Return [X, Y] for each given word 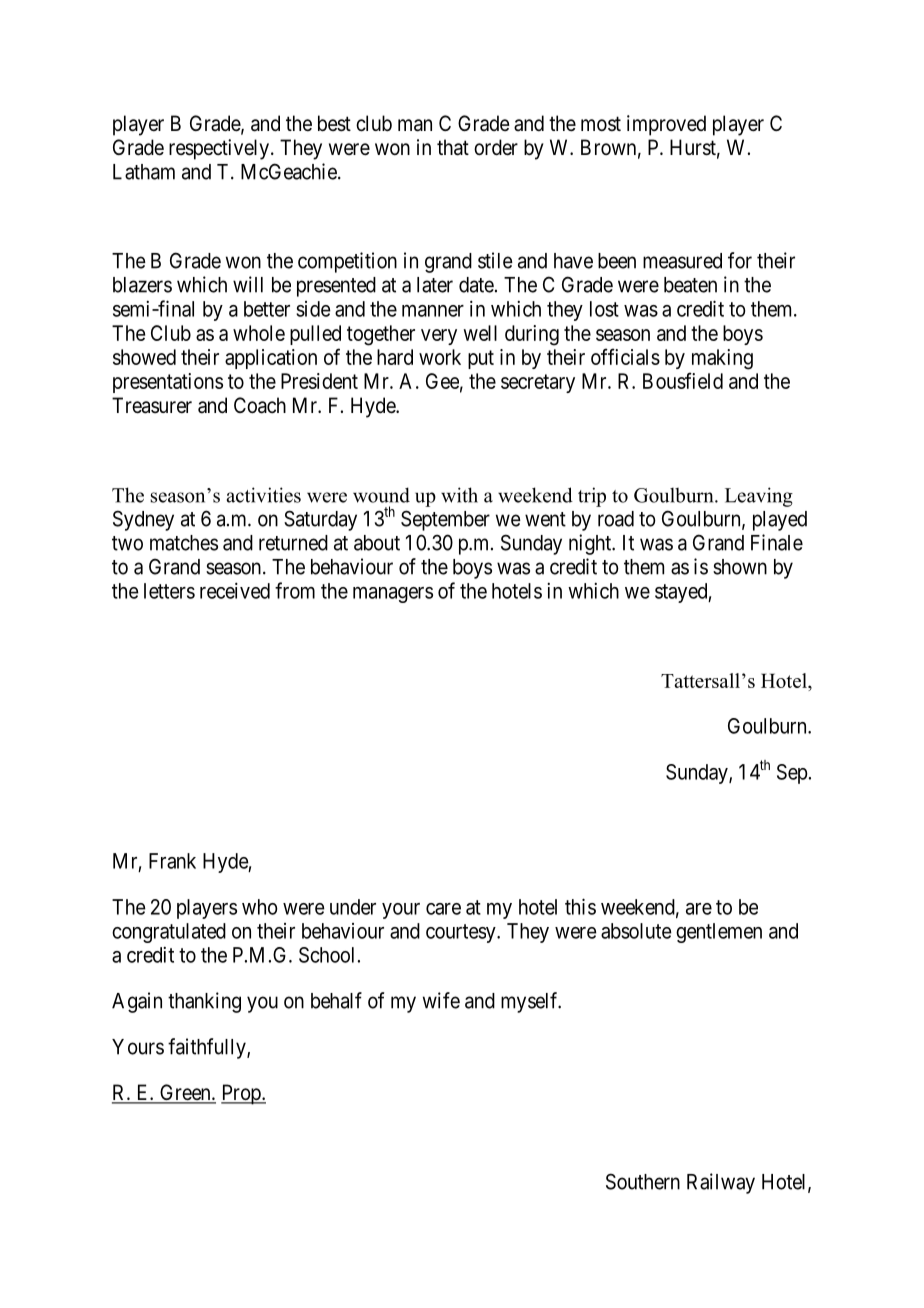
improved [666, 125]
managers [393, 595]
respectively [219, 149]
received [235, 590]
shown [740, 567]
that [453, 147]
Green [185, 1093]
